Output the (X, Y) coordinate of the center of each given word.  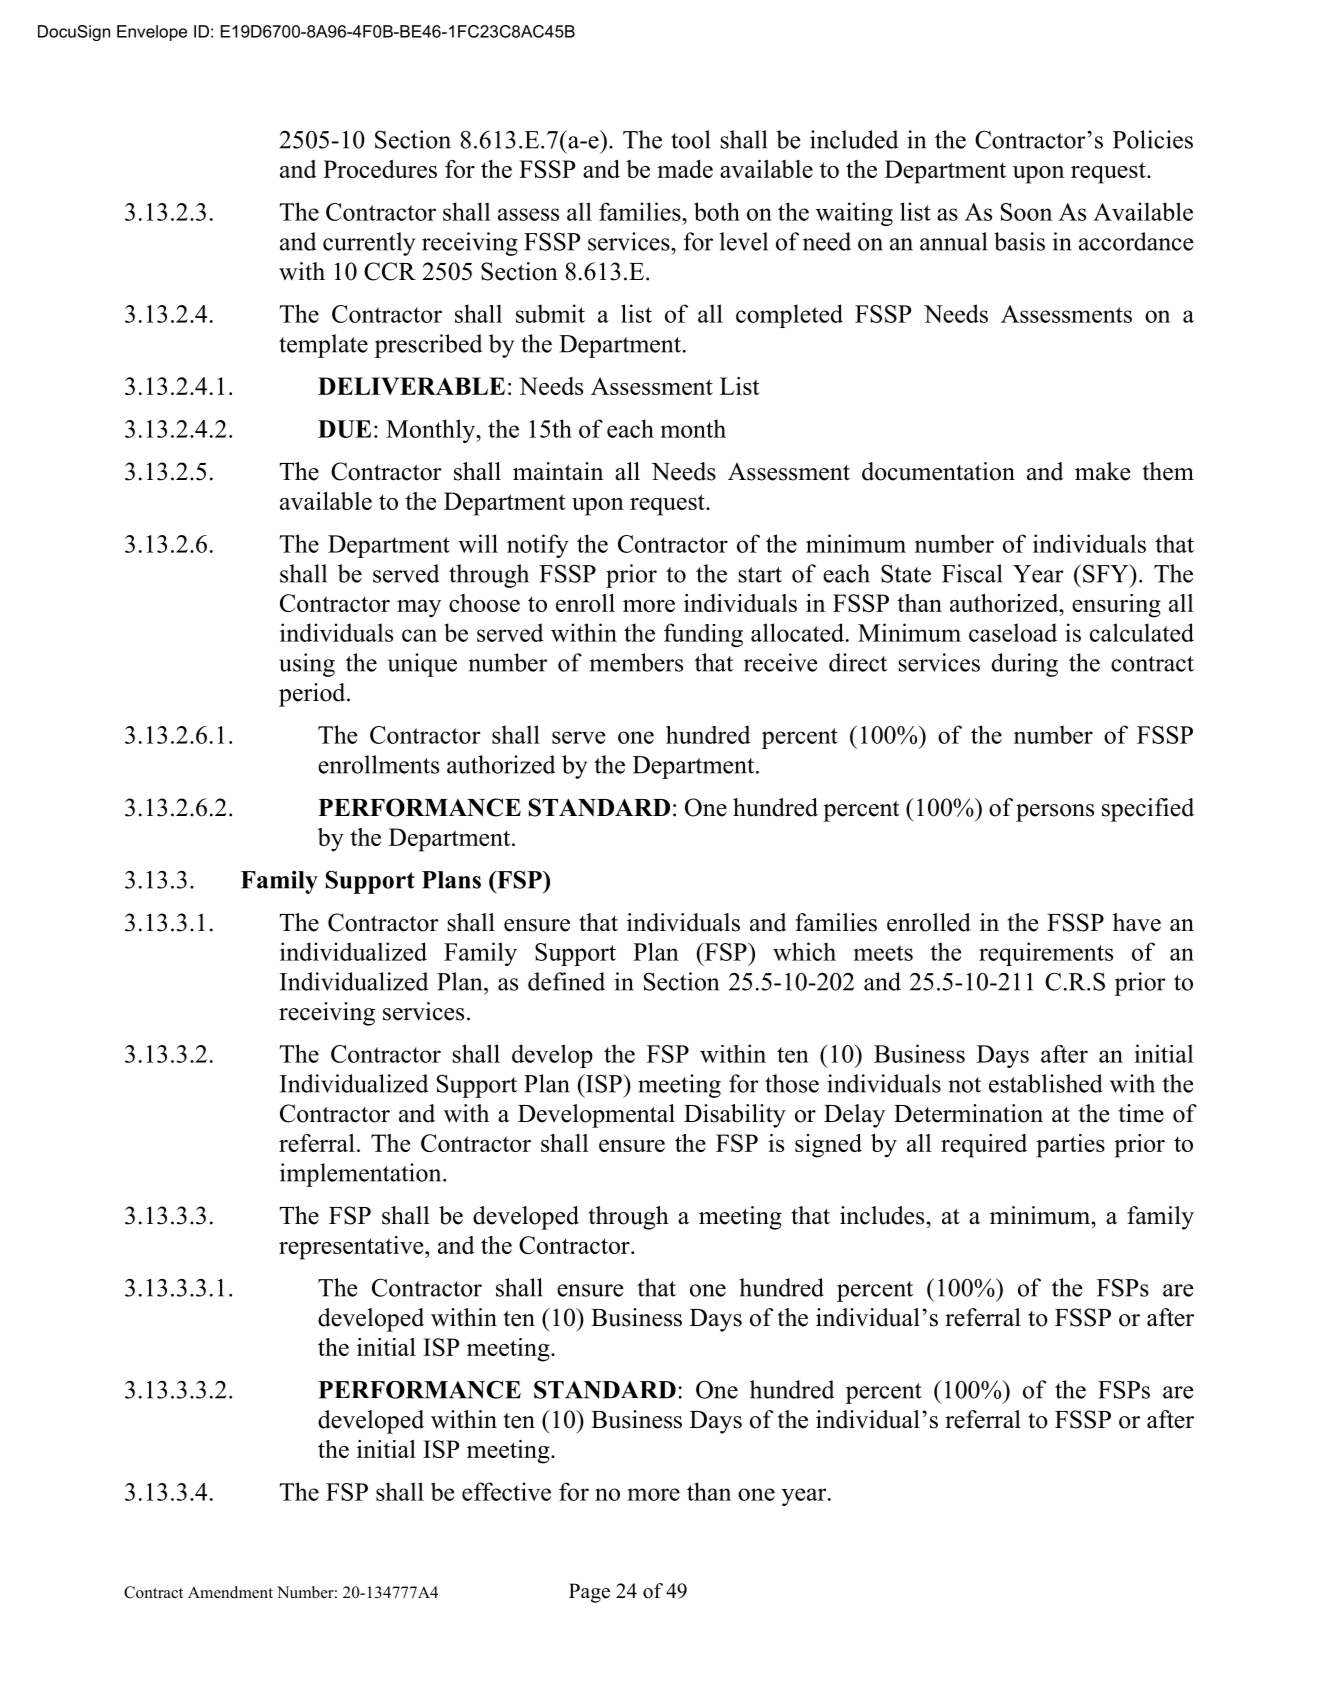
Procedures (380, 169)
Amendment (230, 1592)
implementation (362, 1175)
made (685, 169)
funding (703, 635)
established (1046, 1083)
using (307, 665)
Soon (1026, 212)
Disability (735, 1116)
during (1025, 665)
